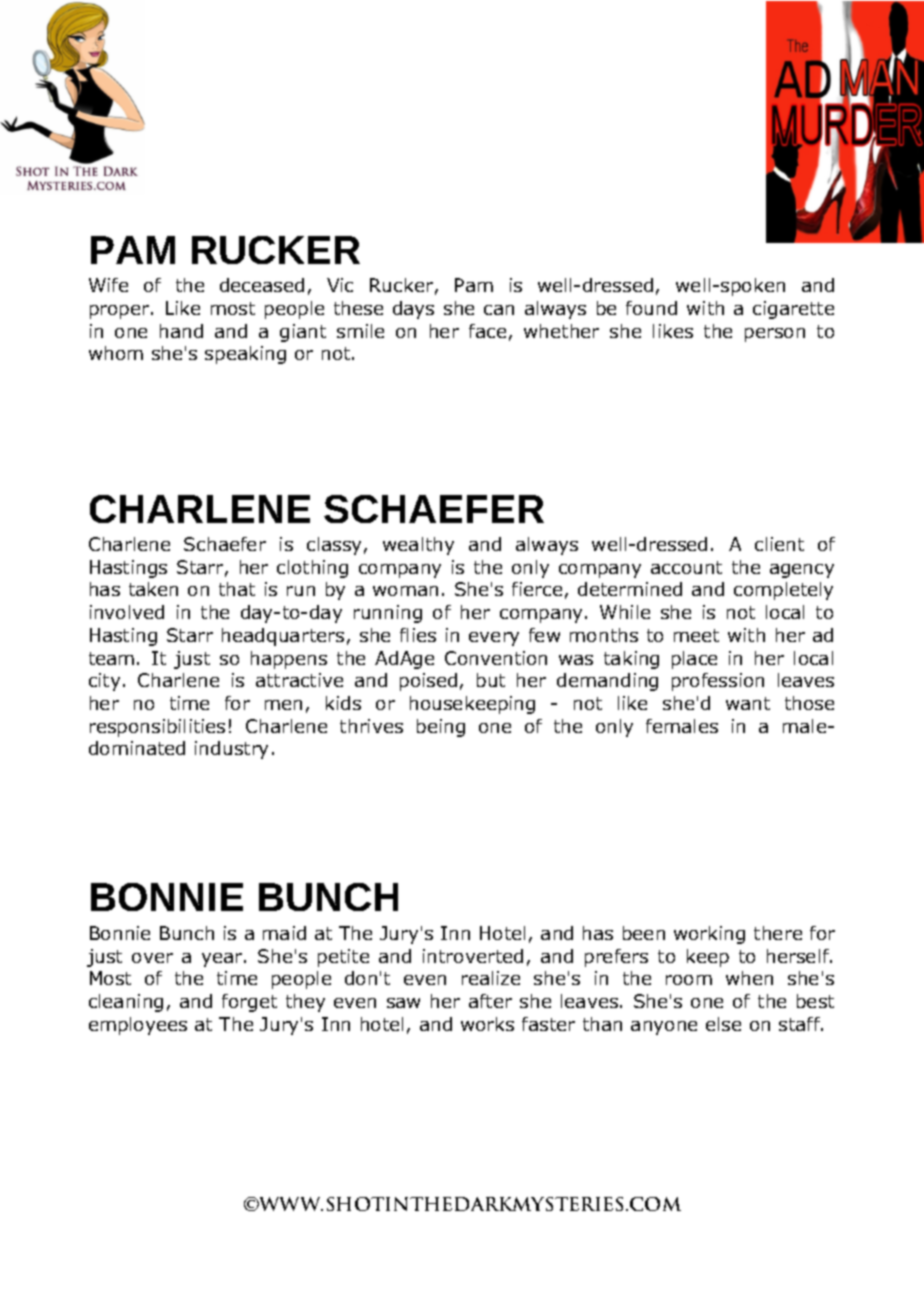 This document has height=1308, width=924. Describe the element at coordinates (723, 1024) in the document. I see `else` at that location.
